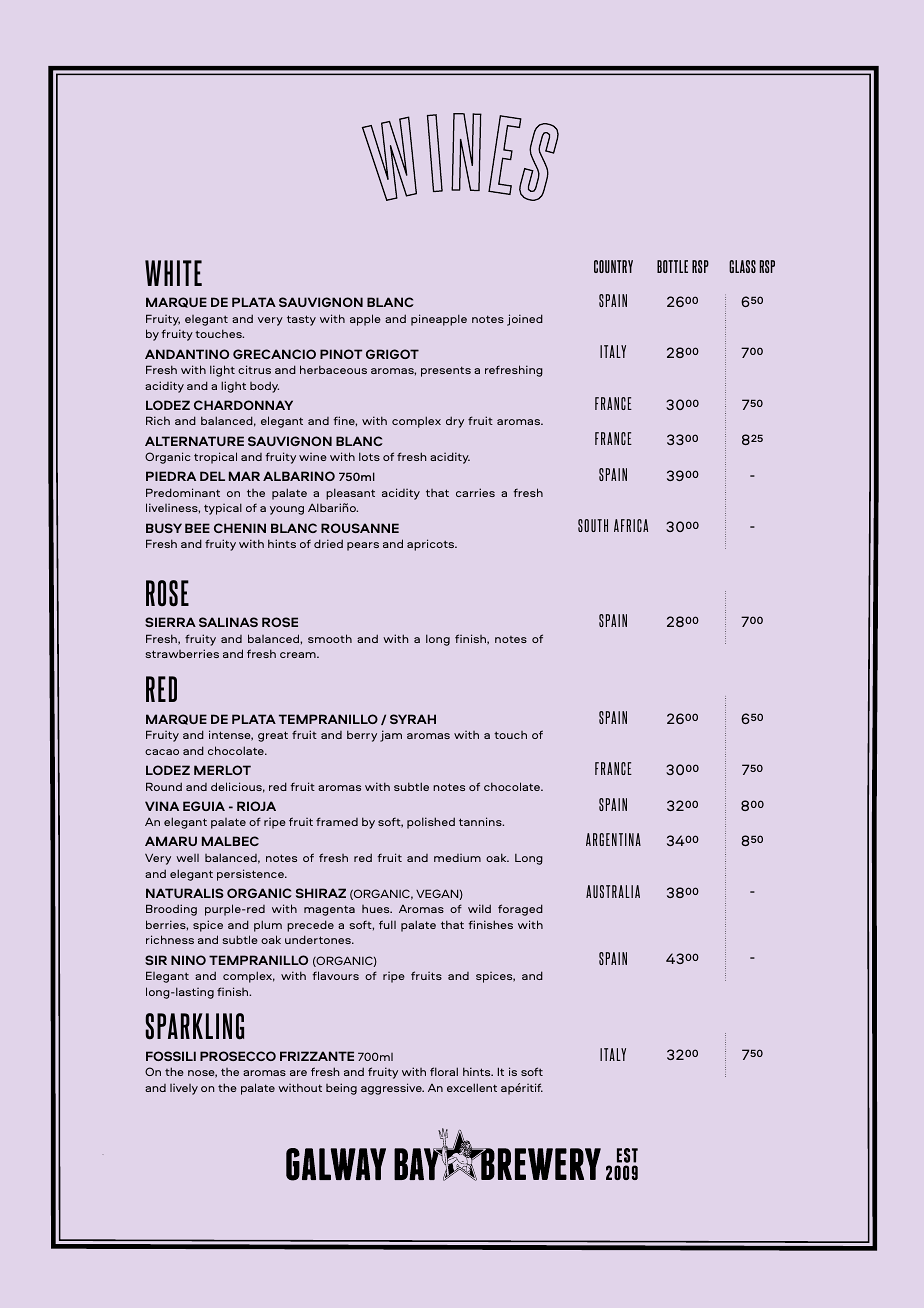 The image size is (924, 1308). Describe the element at coordinates (173, 273) in the screenshot. I see `WHITE` at that location.
